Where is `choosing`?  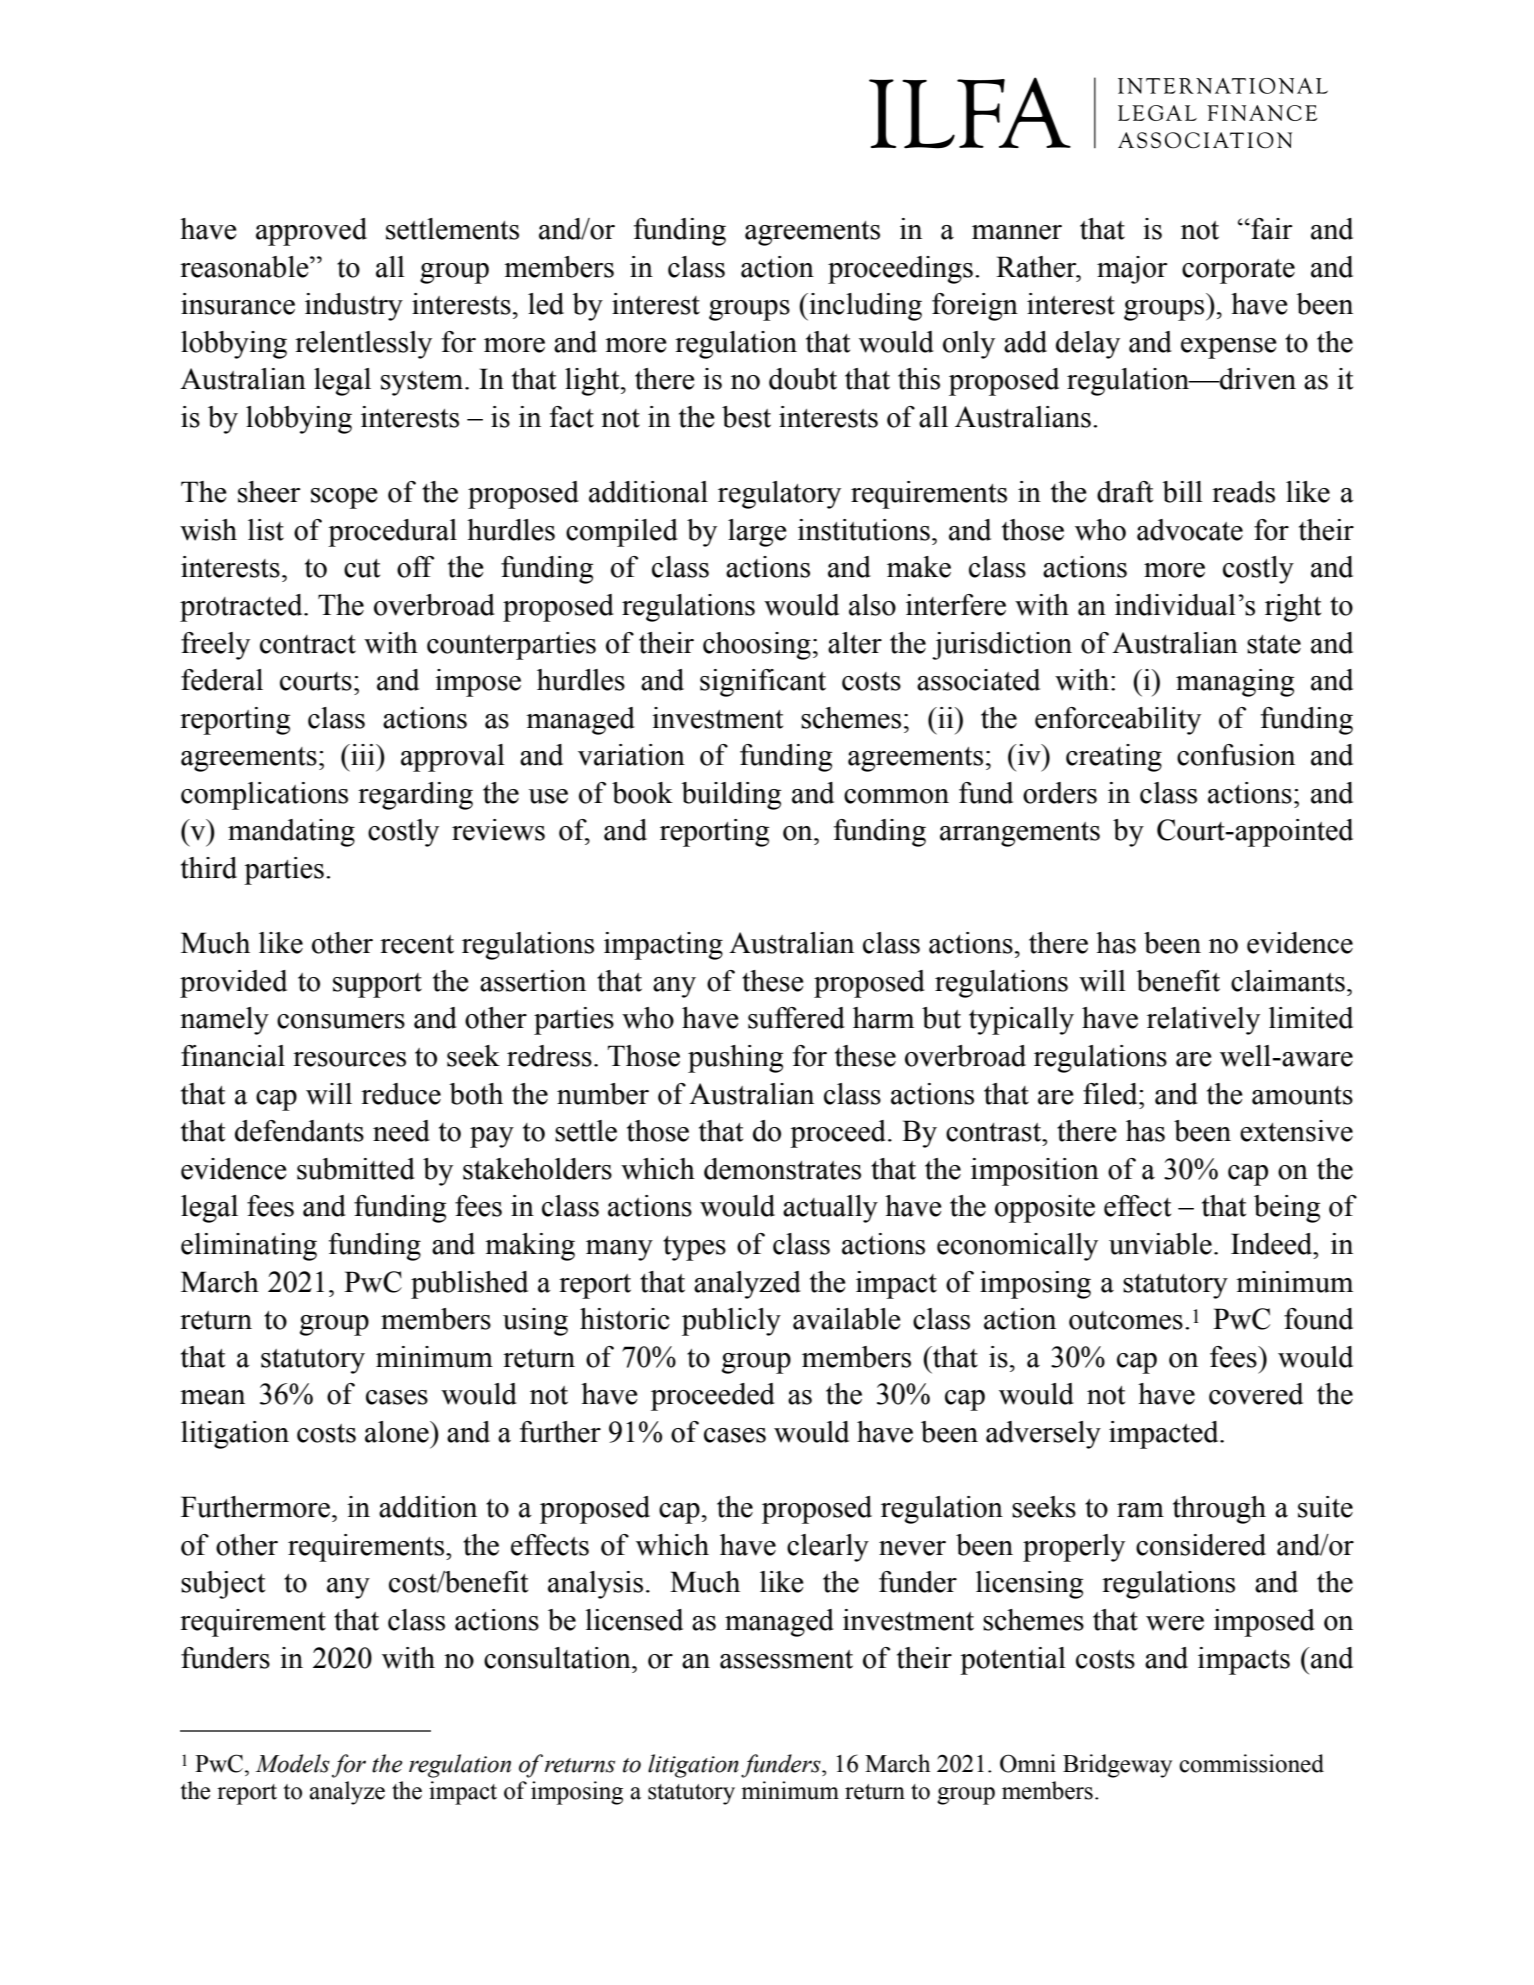
choosing is located at coordinates (757, 646).
